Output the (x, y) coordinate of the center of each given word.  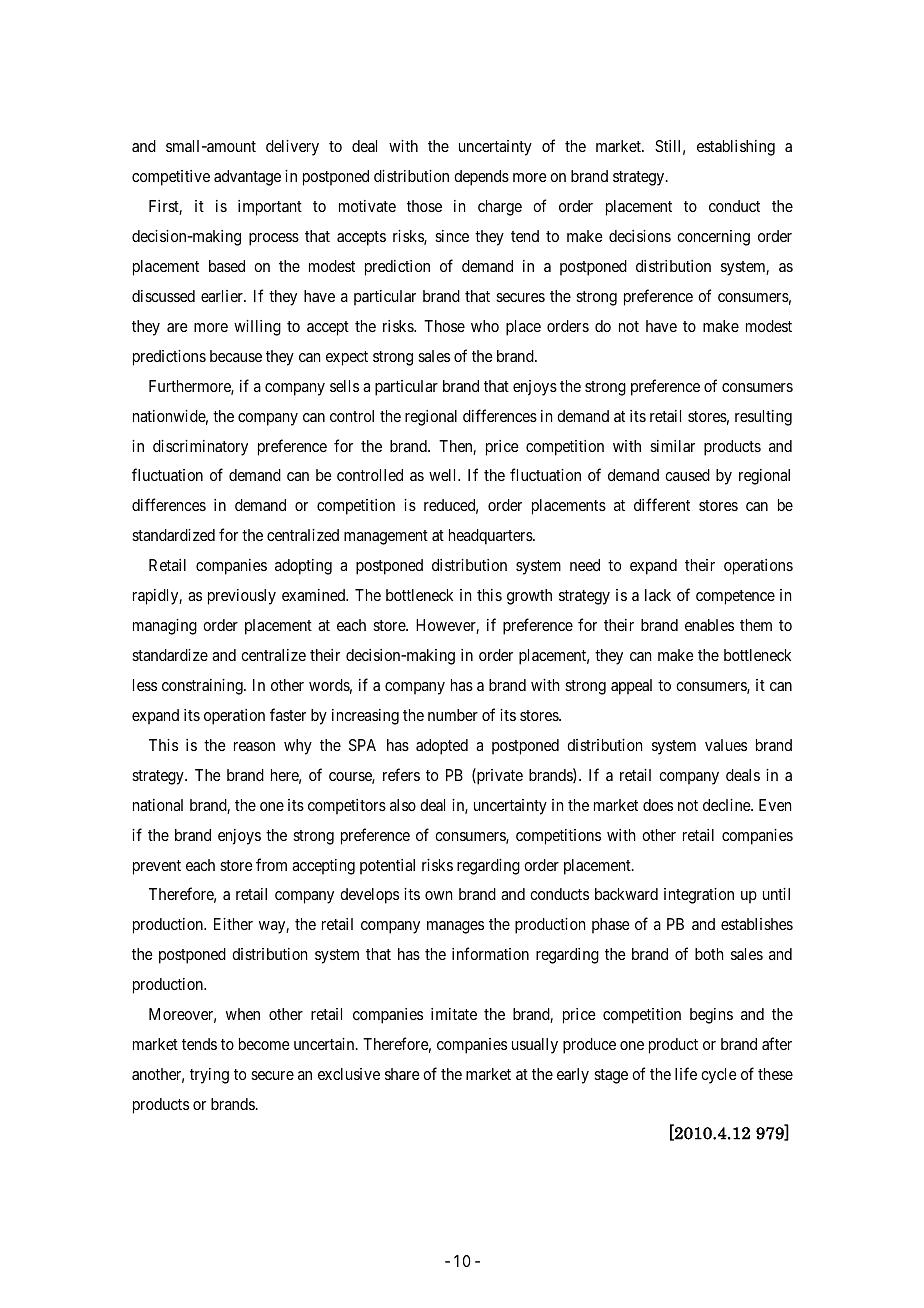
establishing (736, 148)
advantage (247, 178)
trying (209, 1076)
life (686, 1073)
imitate (454, 1014)
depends (481, 178)
